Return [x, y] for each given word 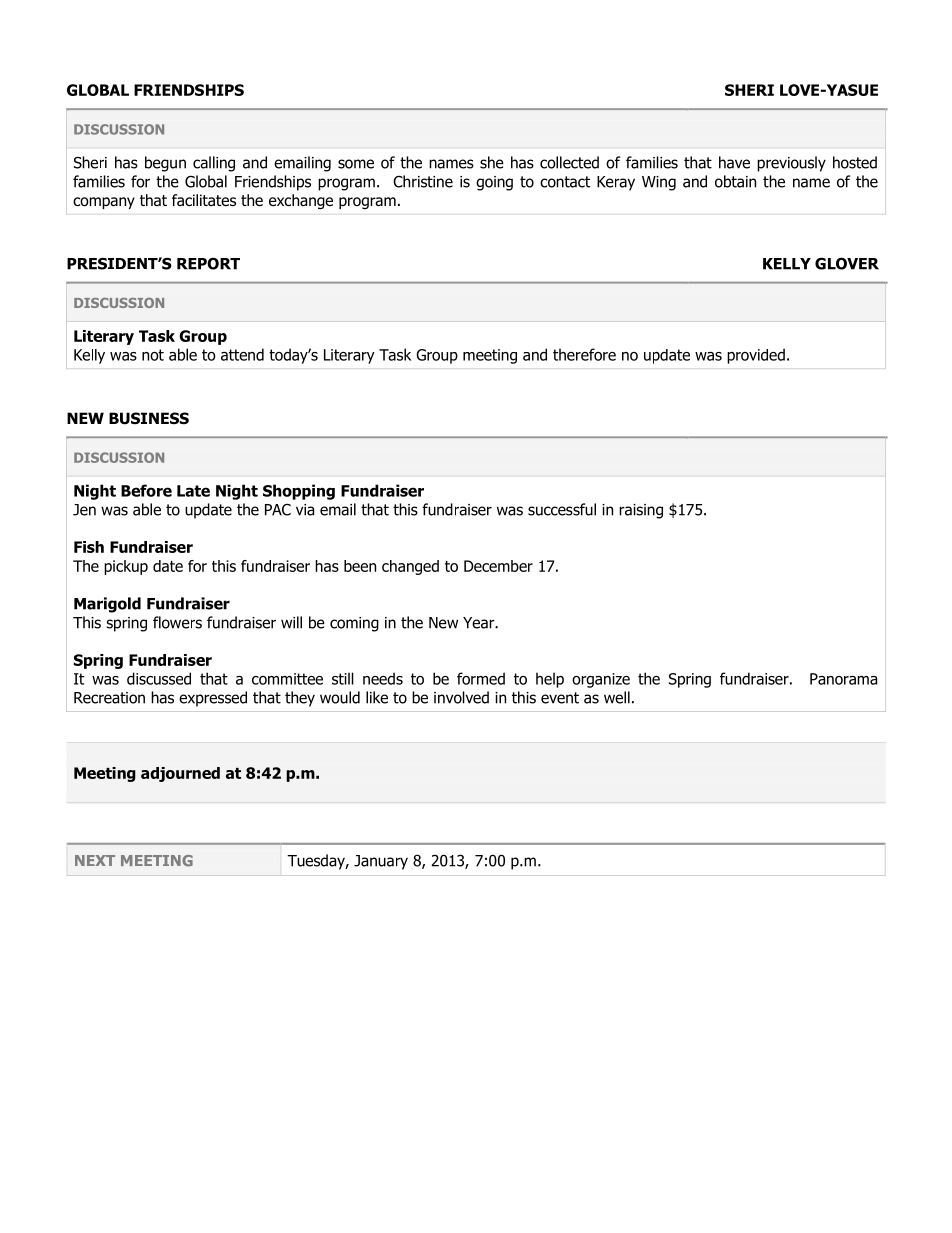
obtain [735, 181]
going [494, 183]
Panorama [843, 679]
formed [481, 678]
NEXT [95, 860]
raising [641, 511]
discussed [159, 678]
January [381, 862]
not [153, 355]
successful [562, 509]
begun [165, 164]
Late [193, 491]
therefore [584, 354]
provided [756, 356]
